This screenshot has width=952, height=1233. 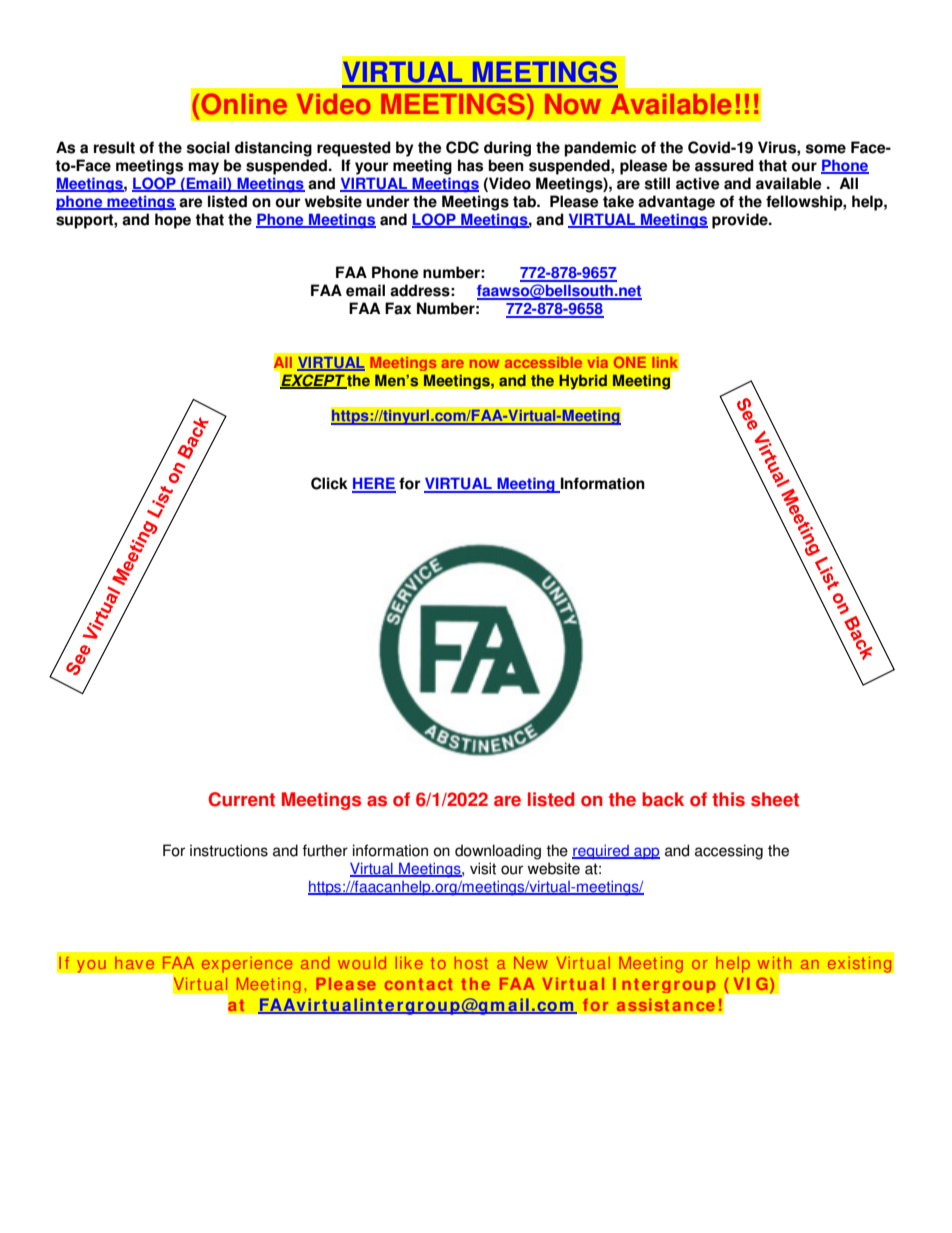 What do you see at coordinates (471, 963) in the screenshot?
I see `host` at bounding box center [471, 963].
